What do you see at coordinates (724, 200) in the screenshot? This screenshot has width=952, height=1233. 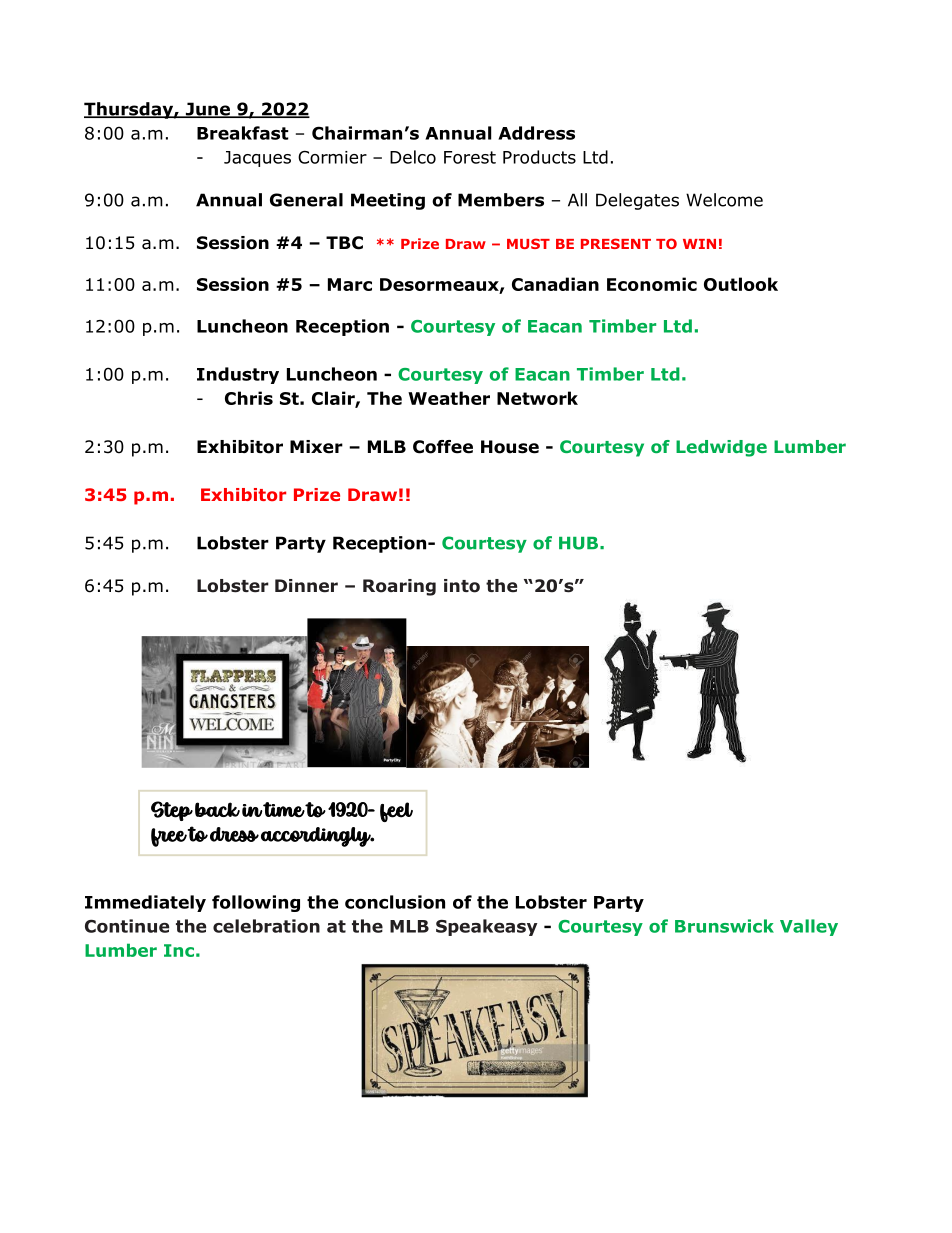 I see `Welcome` at bounding box center [724, 200].
